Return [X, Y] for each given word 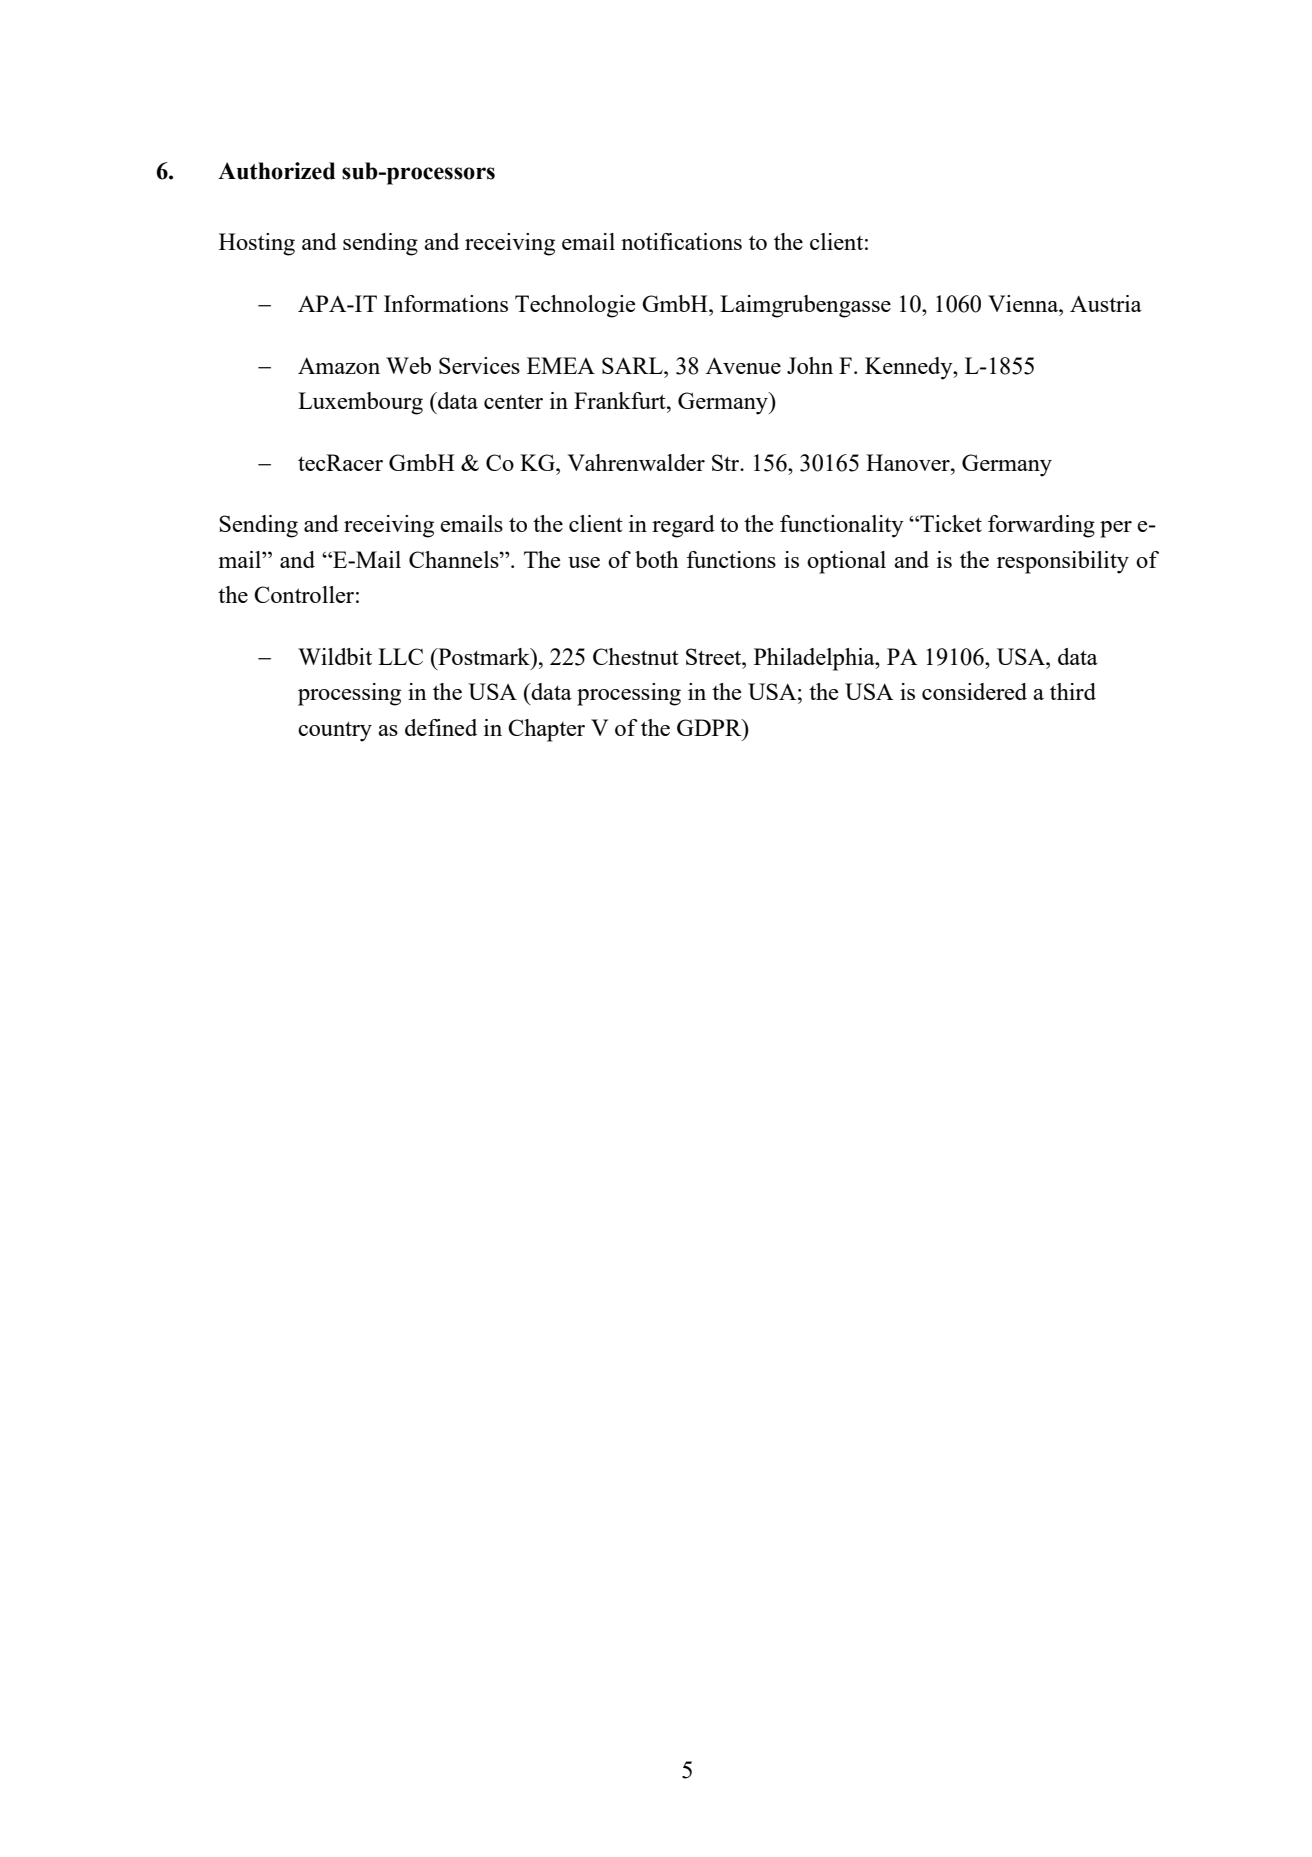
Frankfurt [621, 400]
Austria [1106, 303]
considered [974, 691]
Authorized [276, 171]
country [335, 731]
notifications [681, 241]
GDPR [710, 727]
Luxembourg [360, 403]
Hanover [909, 462]
